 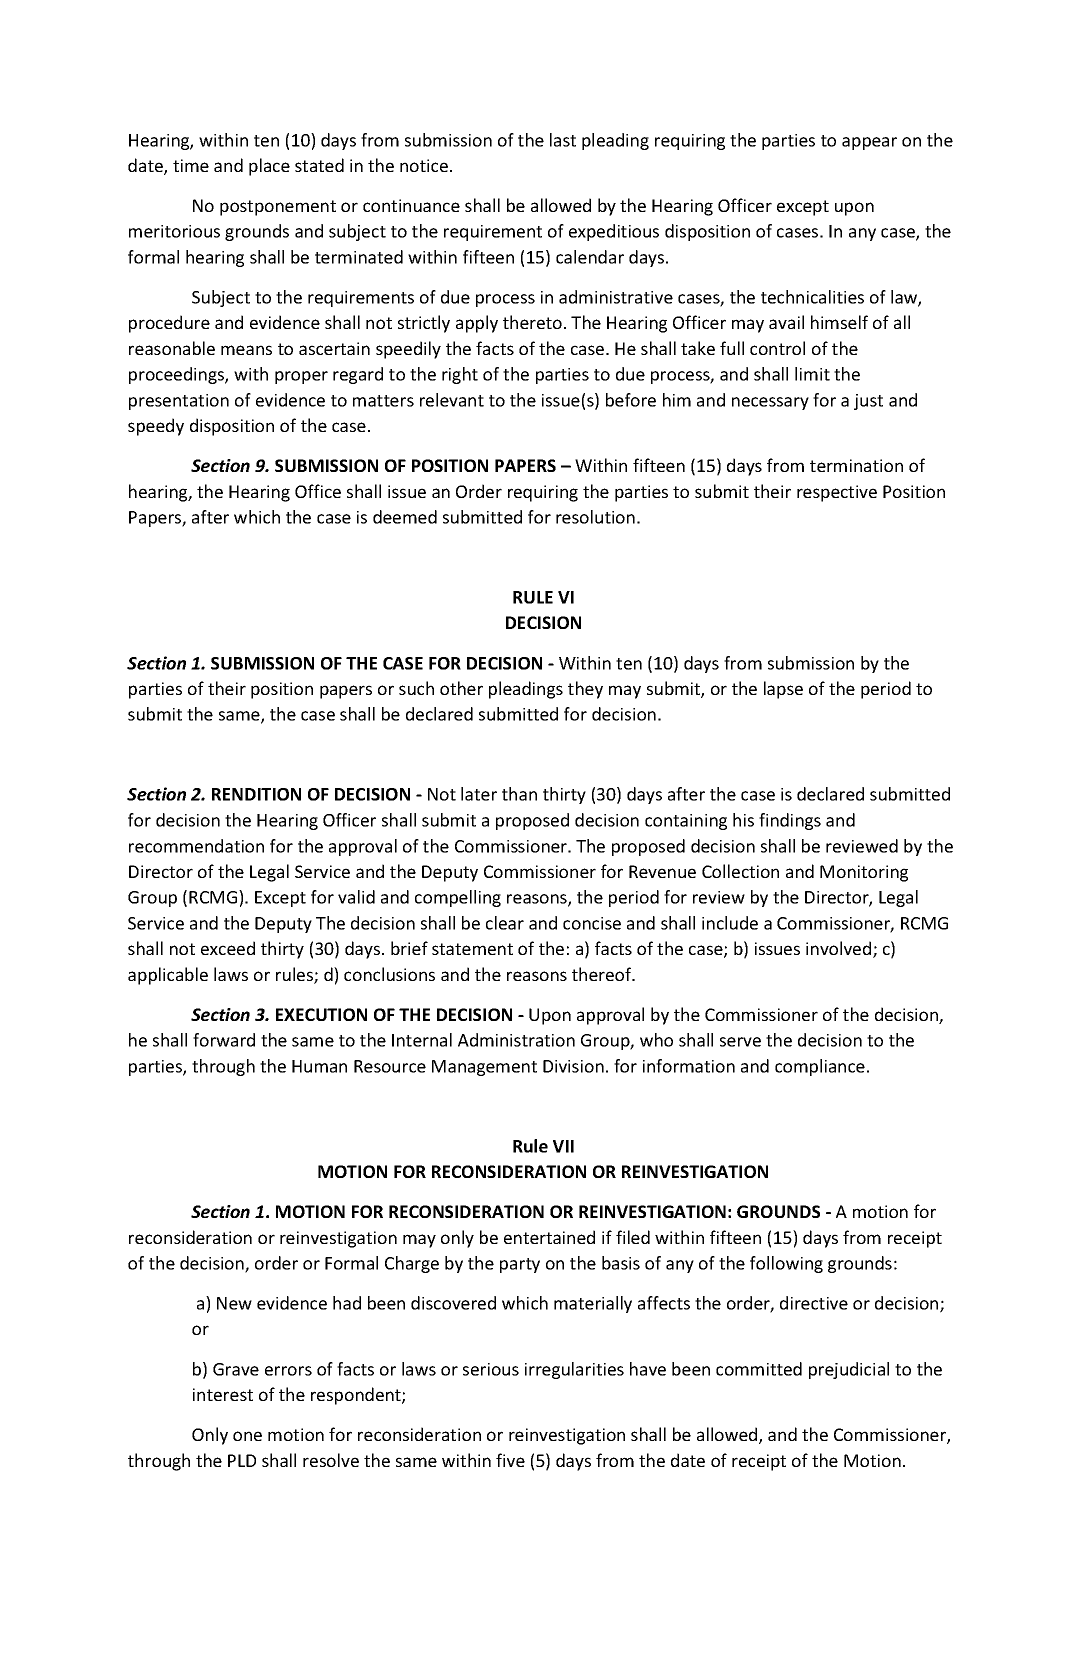 I want to click on than, so click(x=519, y=794).
